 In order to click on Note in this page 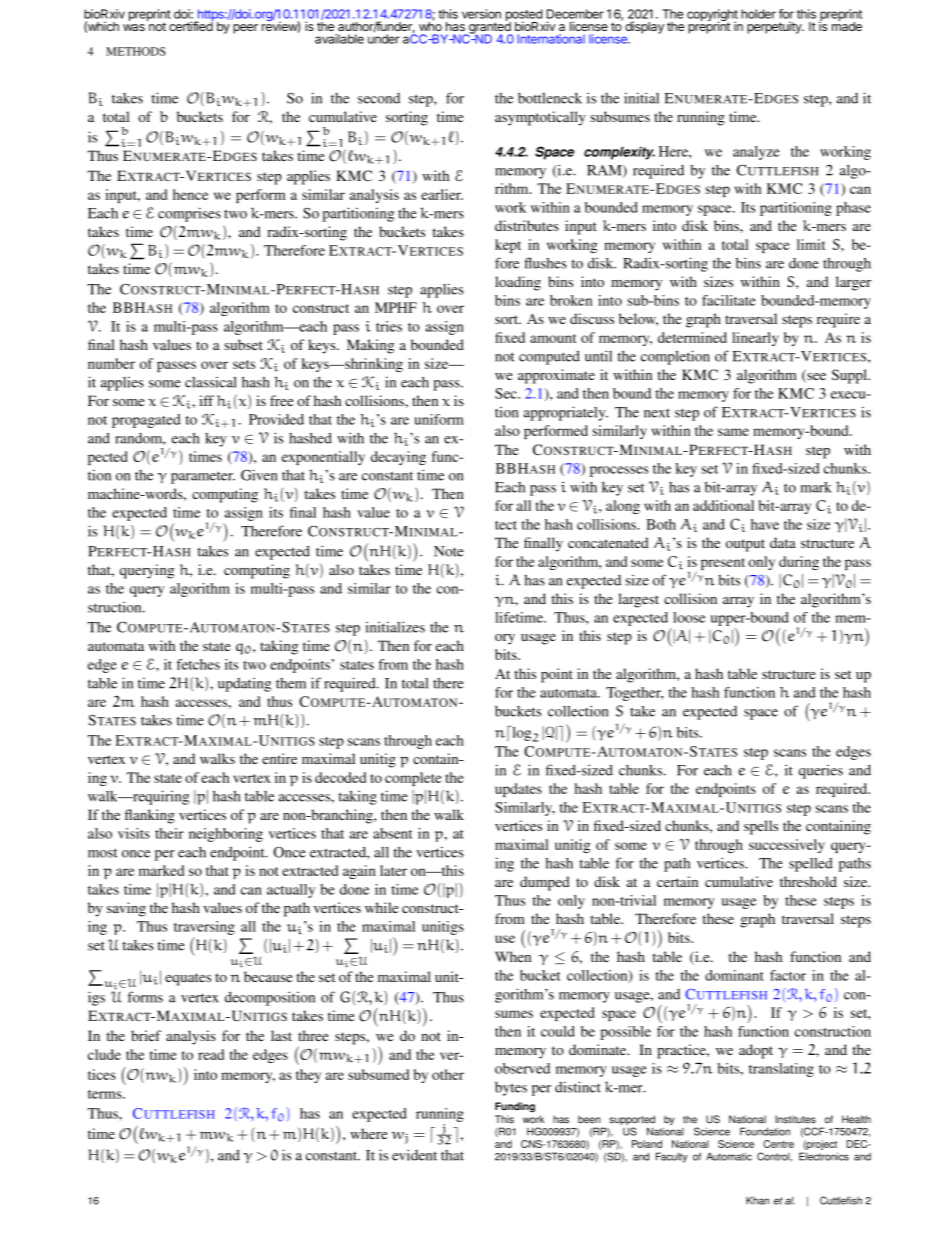, I will do `click(449, 551)`.
